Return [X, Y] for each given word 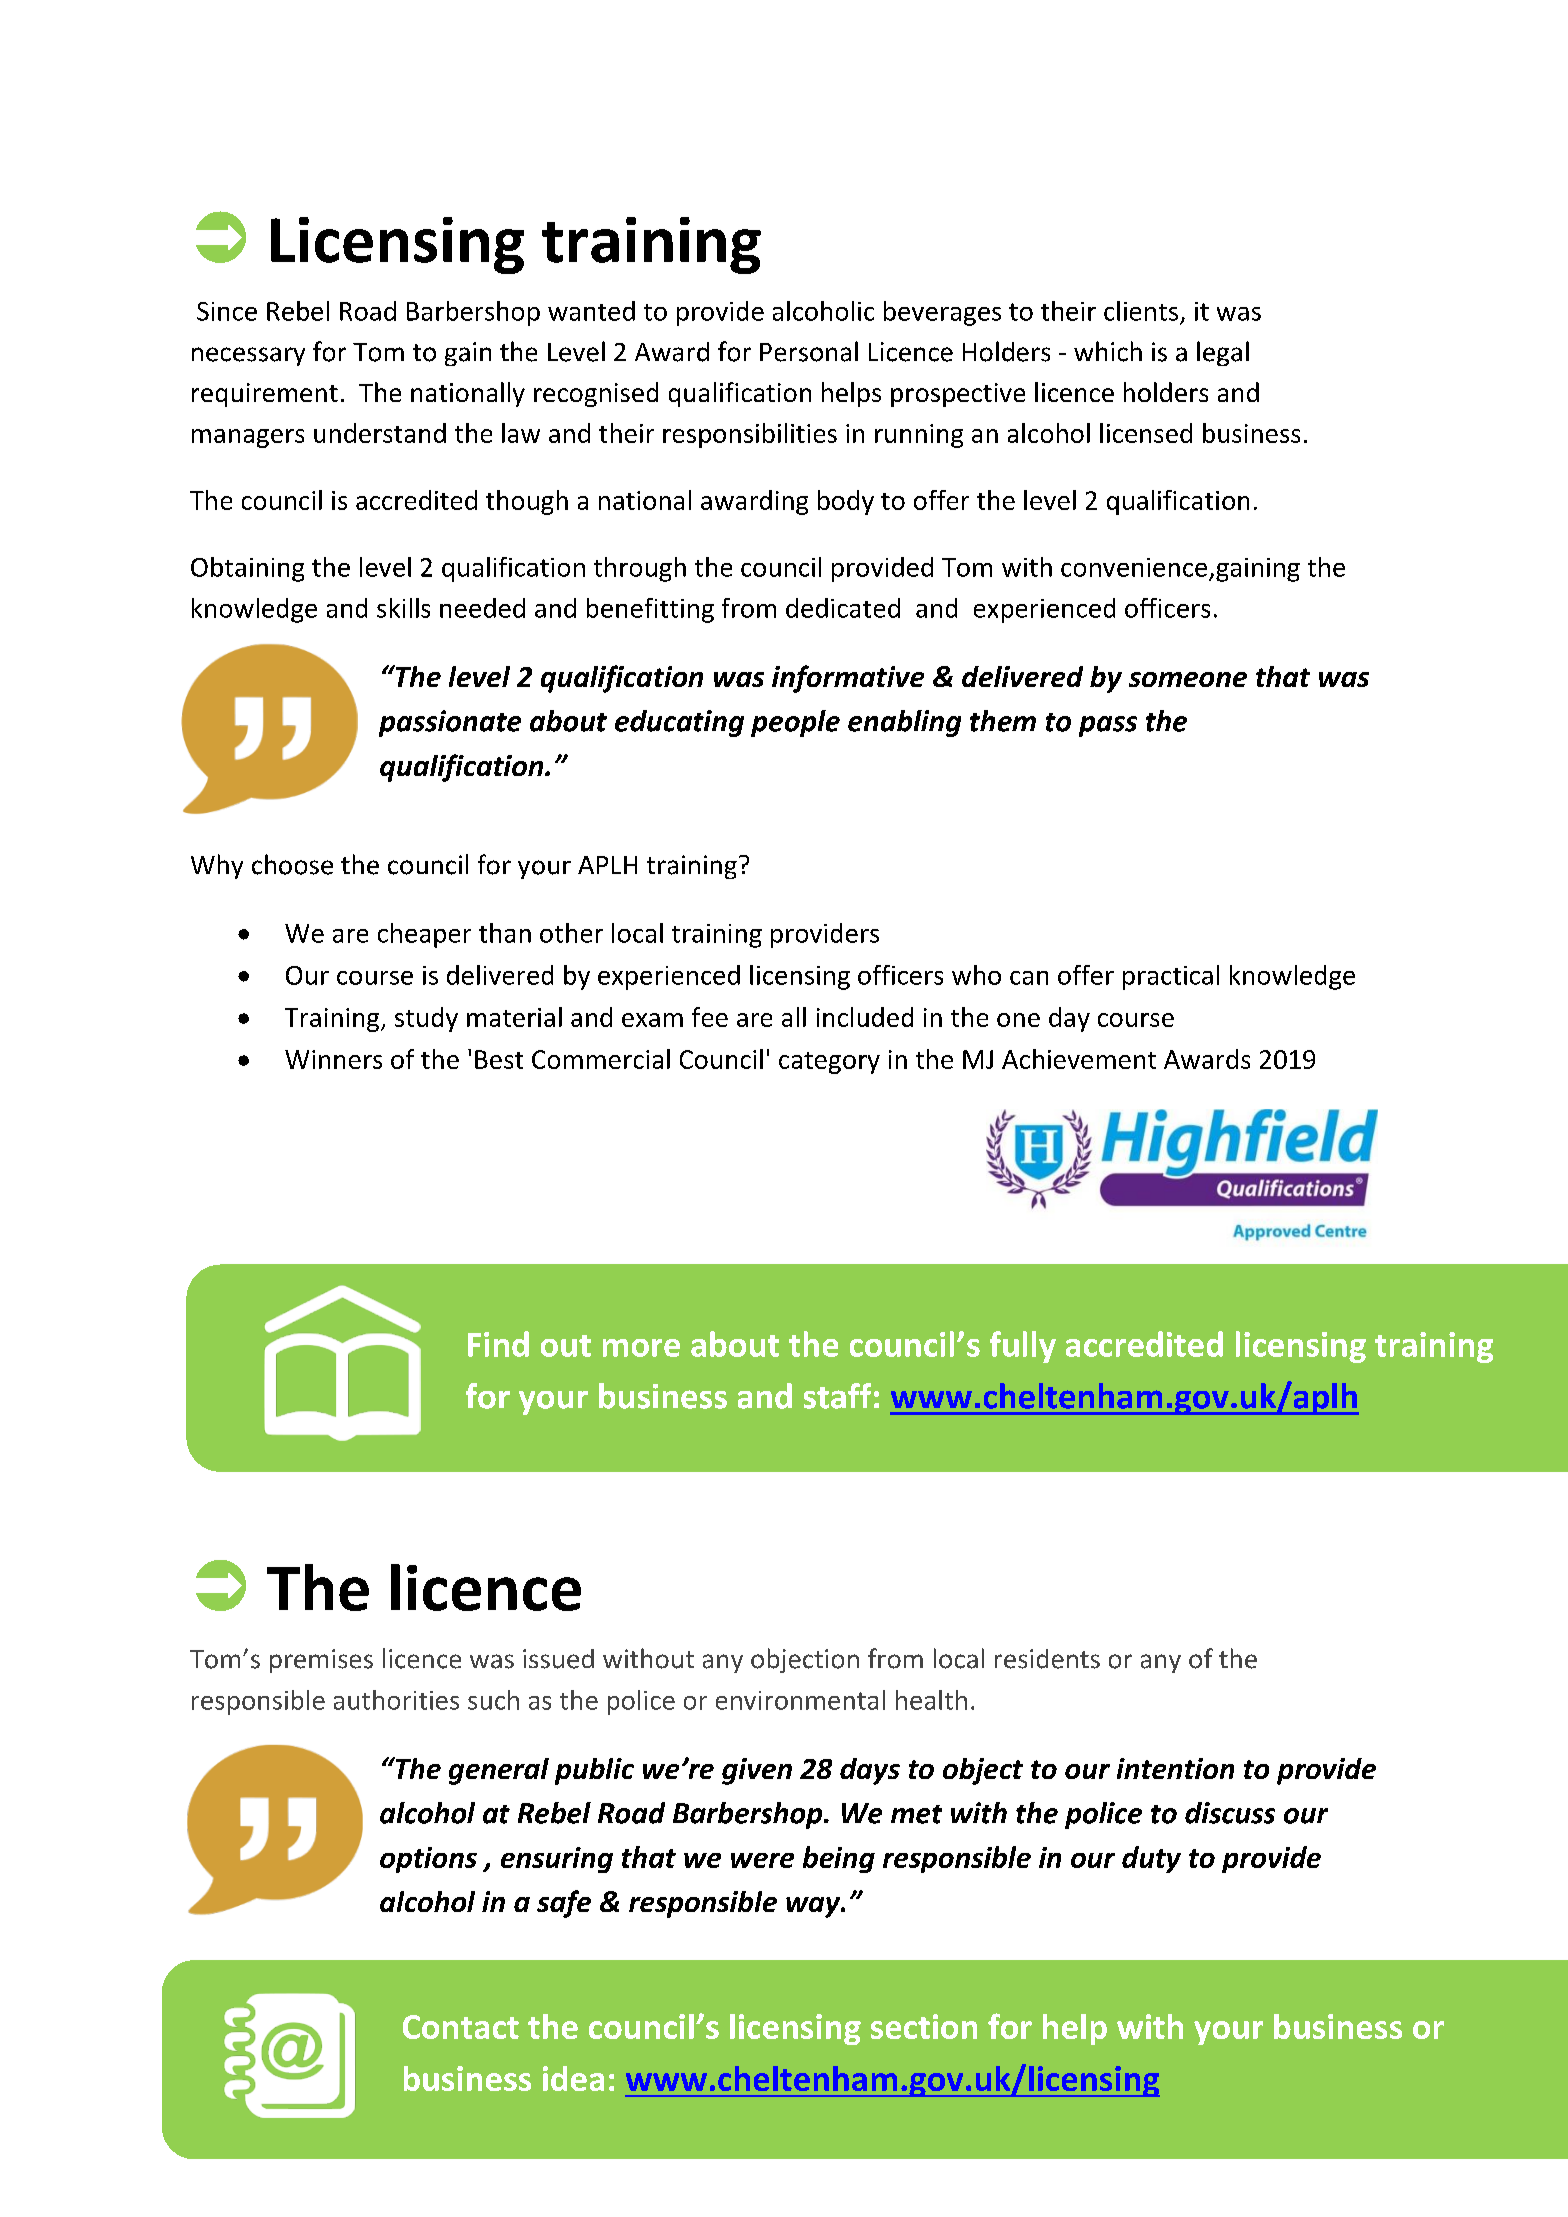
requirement [265, 395]
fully [1023, 1347]
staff [837, 1396]
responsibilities [750, 435]
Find [498, 1344]
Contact [461, 2027]
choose [292, 864]
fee [710, 1017]
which [1108, 351]
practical [1171, 977]
